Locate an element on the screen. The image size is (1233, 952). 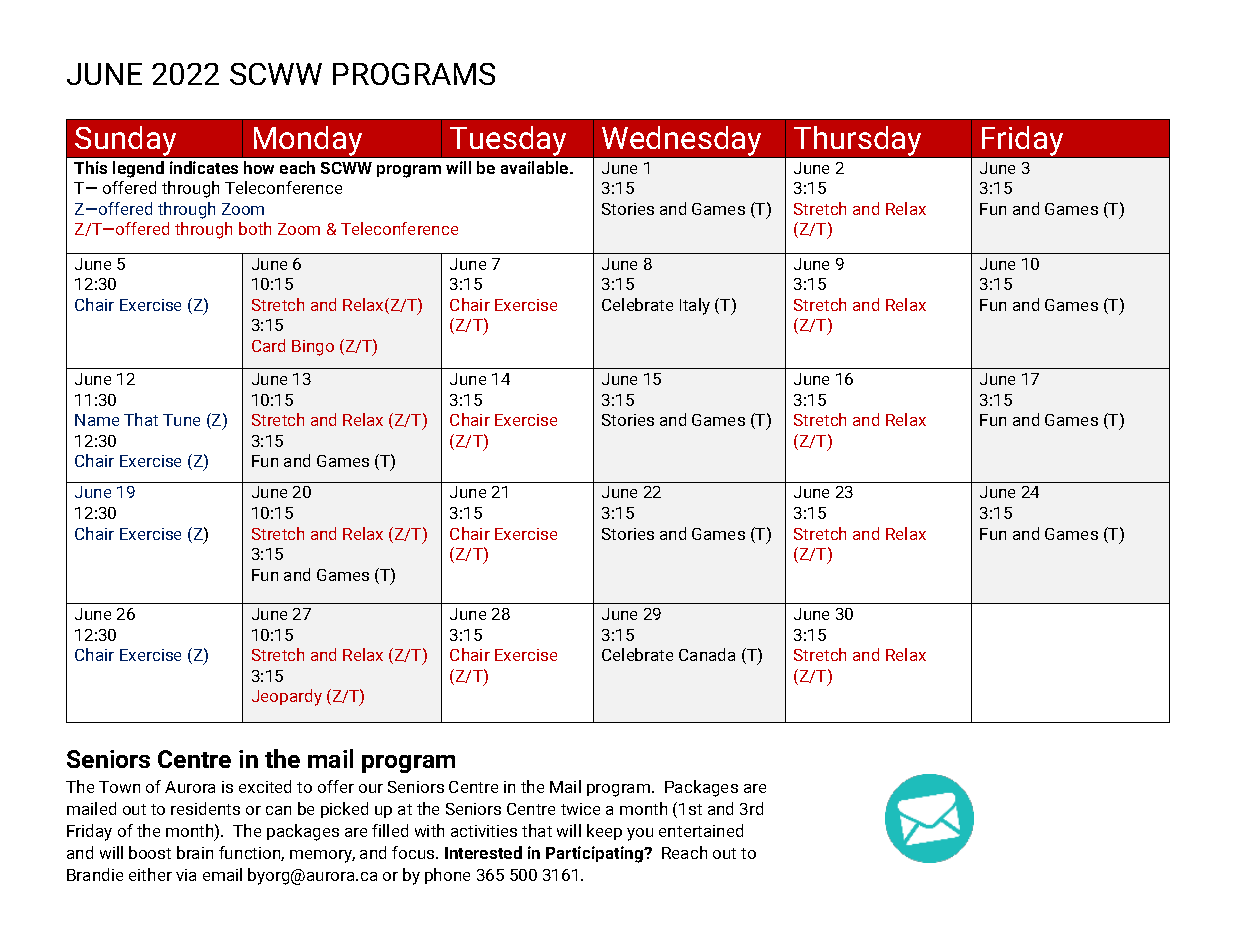
available is located at coordinates (536, 167).
